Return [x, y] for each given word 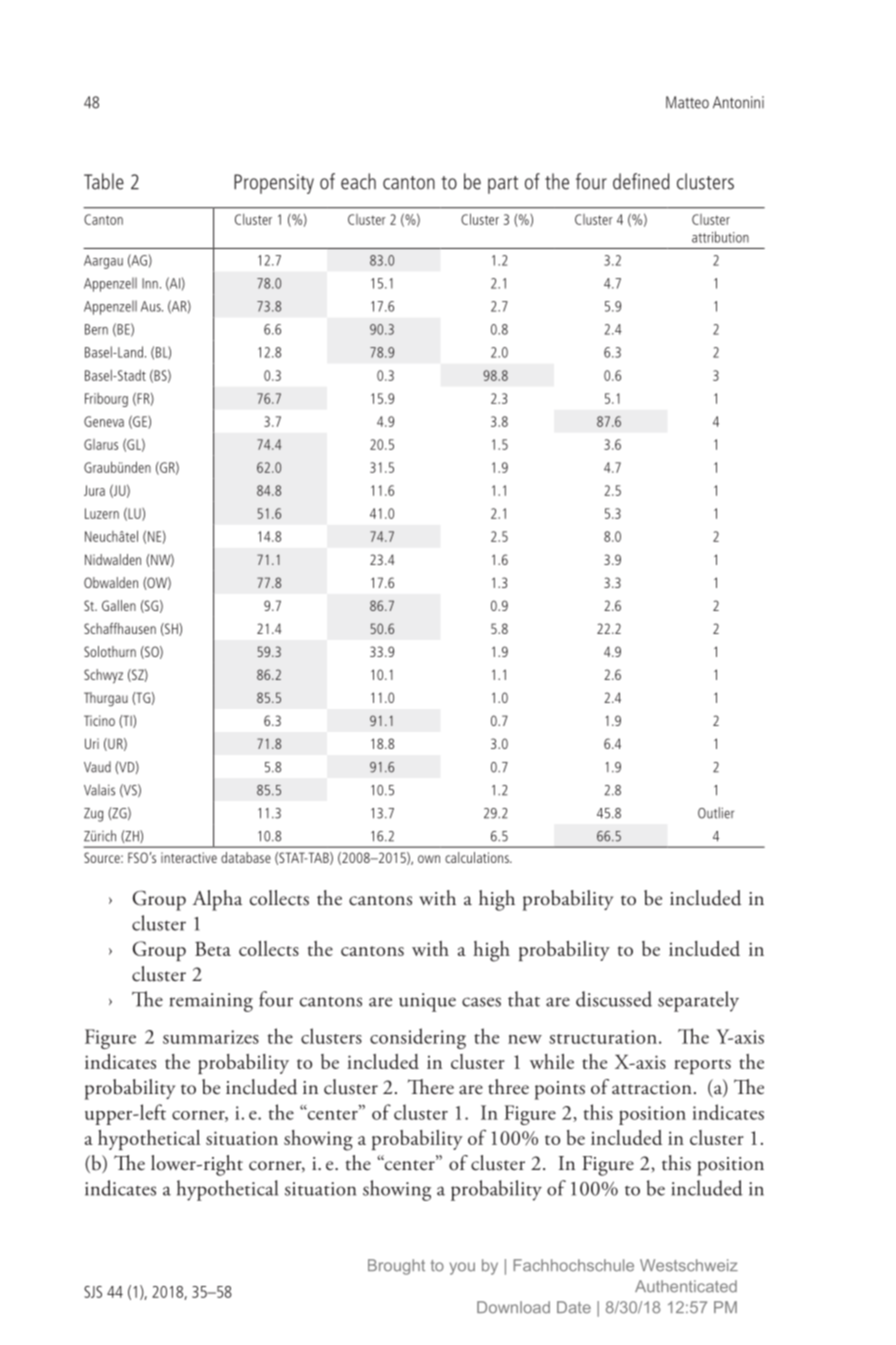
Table [104, 181]
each [358, 181]
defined [641, 181]
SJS [93, 1292]
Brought [396, 1267]
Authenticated [686, 1286]
